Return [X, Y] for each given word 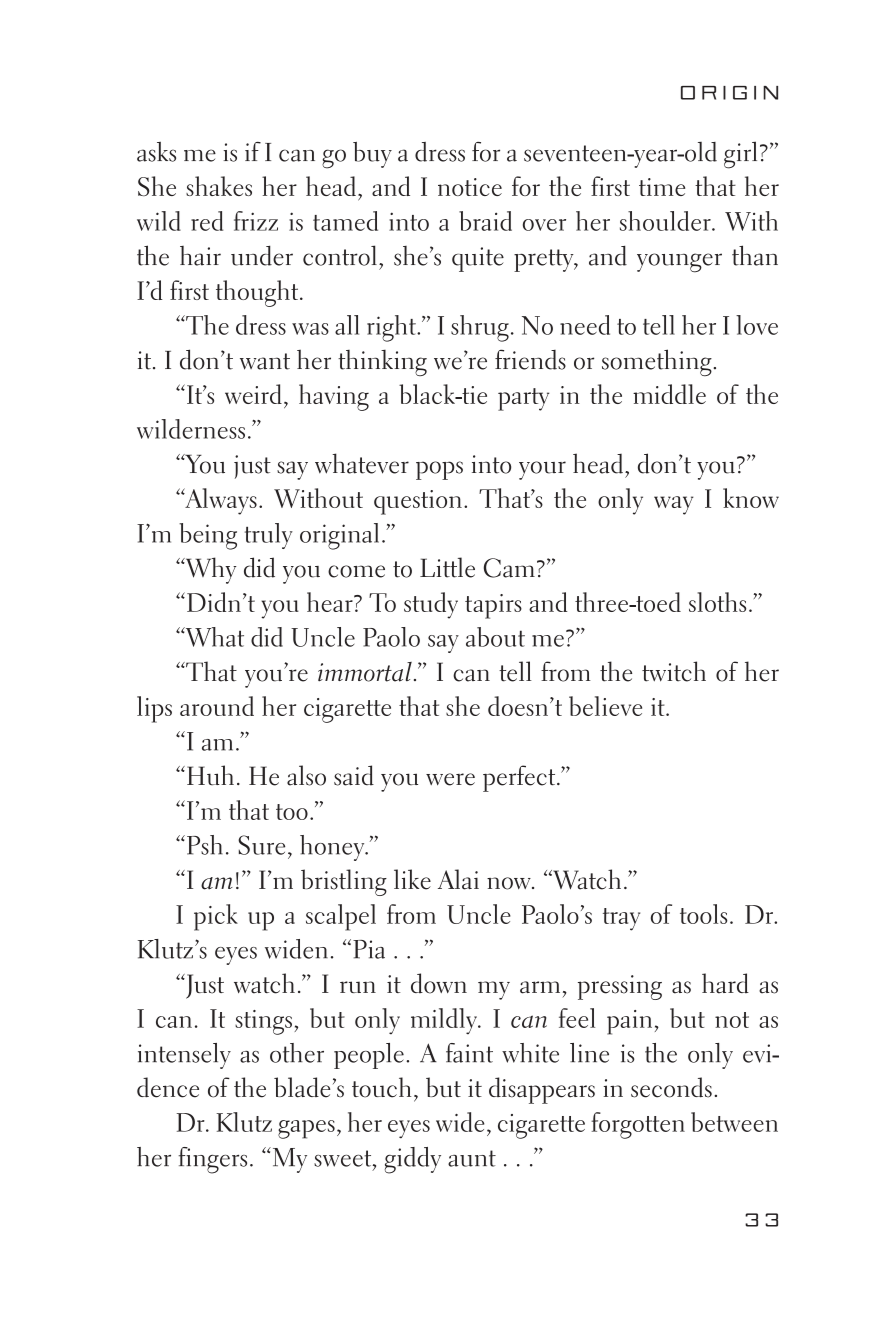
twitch [674, 671]
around [217, 706]
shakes [219, 186]
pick [216, 917]
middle [669, 394]
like [412, 879]
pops [439, 470]
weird [253, 394]
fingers [212, 1160]
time [662, 187]
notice [470, 187]
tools [704, 914]
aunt [472, 1158]
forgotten [638, 1125]
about [495, 637]
